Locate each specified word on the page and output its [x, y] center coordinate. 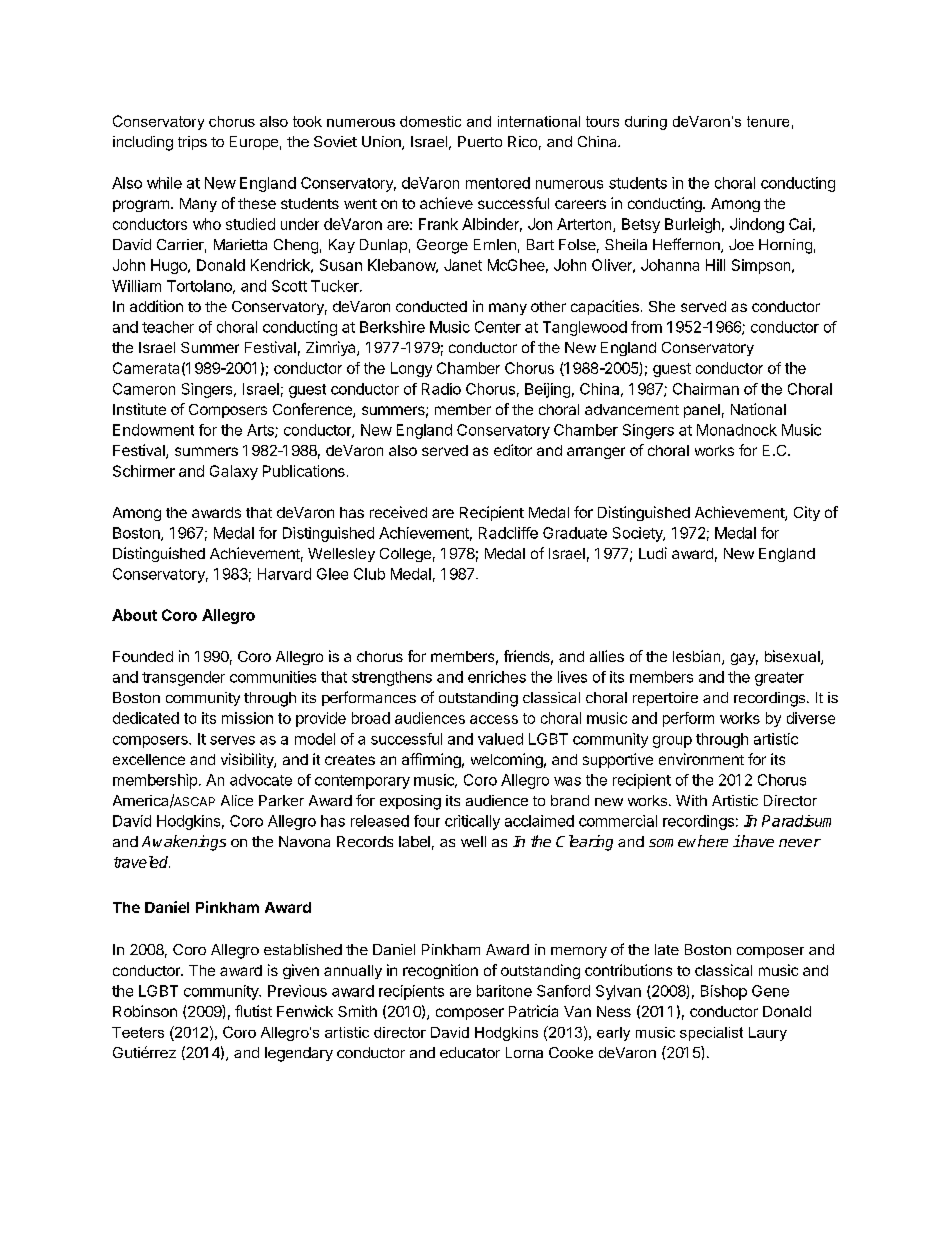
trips [192, 143]
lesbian [698, 657]
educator [470, 1052]
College [405, 555]
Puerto [480, 141]
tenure [768, 121]
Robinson [145, 1011]
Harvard [284, 574]
